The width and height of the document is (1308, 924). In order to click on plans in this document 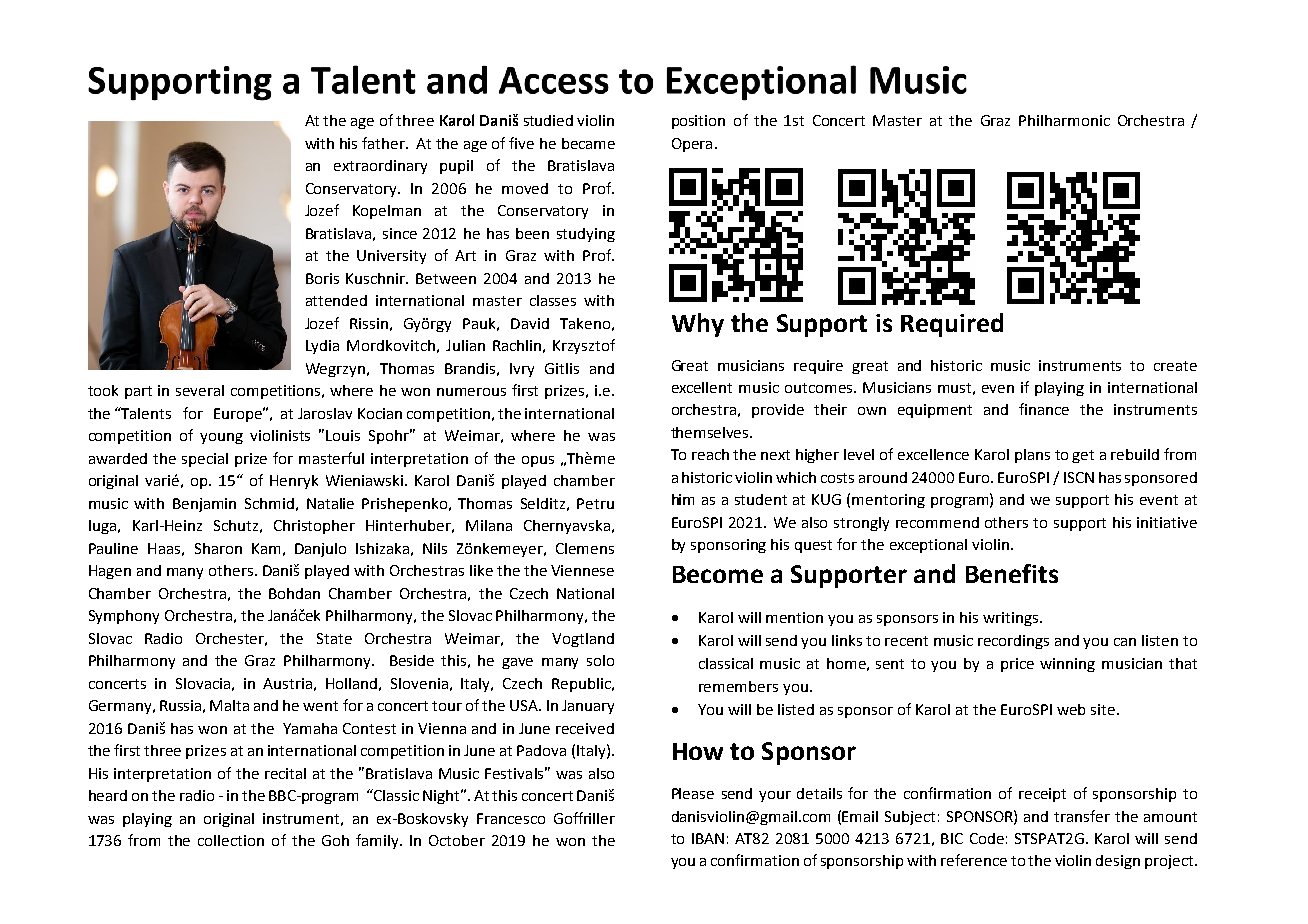, I will do `click(1032, 456)`.
